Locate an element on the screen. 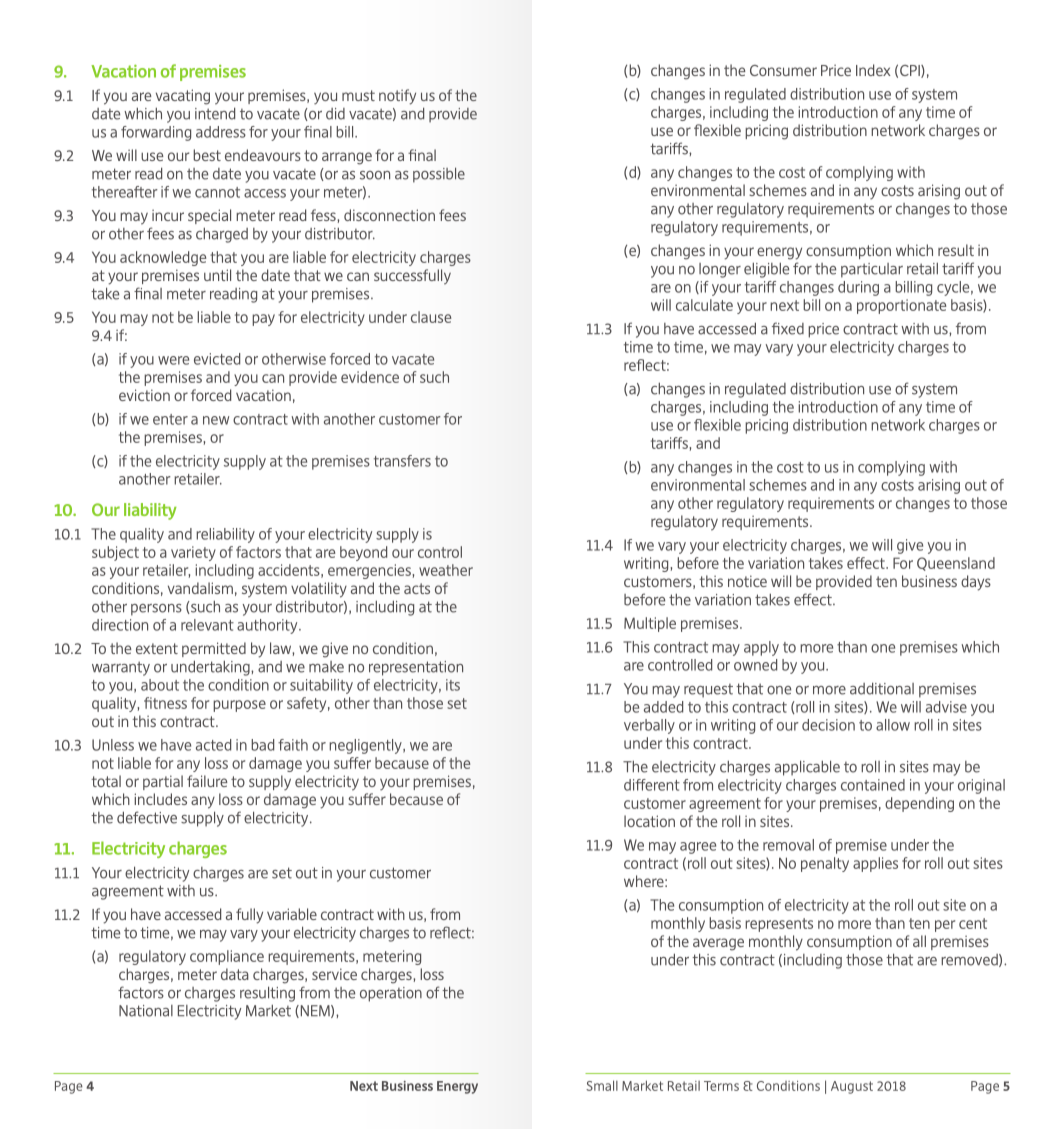  weather is located at coordinates (446, 570).
